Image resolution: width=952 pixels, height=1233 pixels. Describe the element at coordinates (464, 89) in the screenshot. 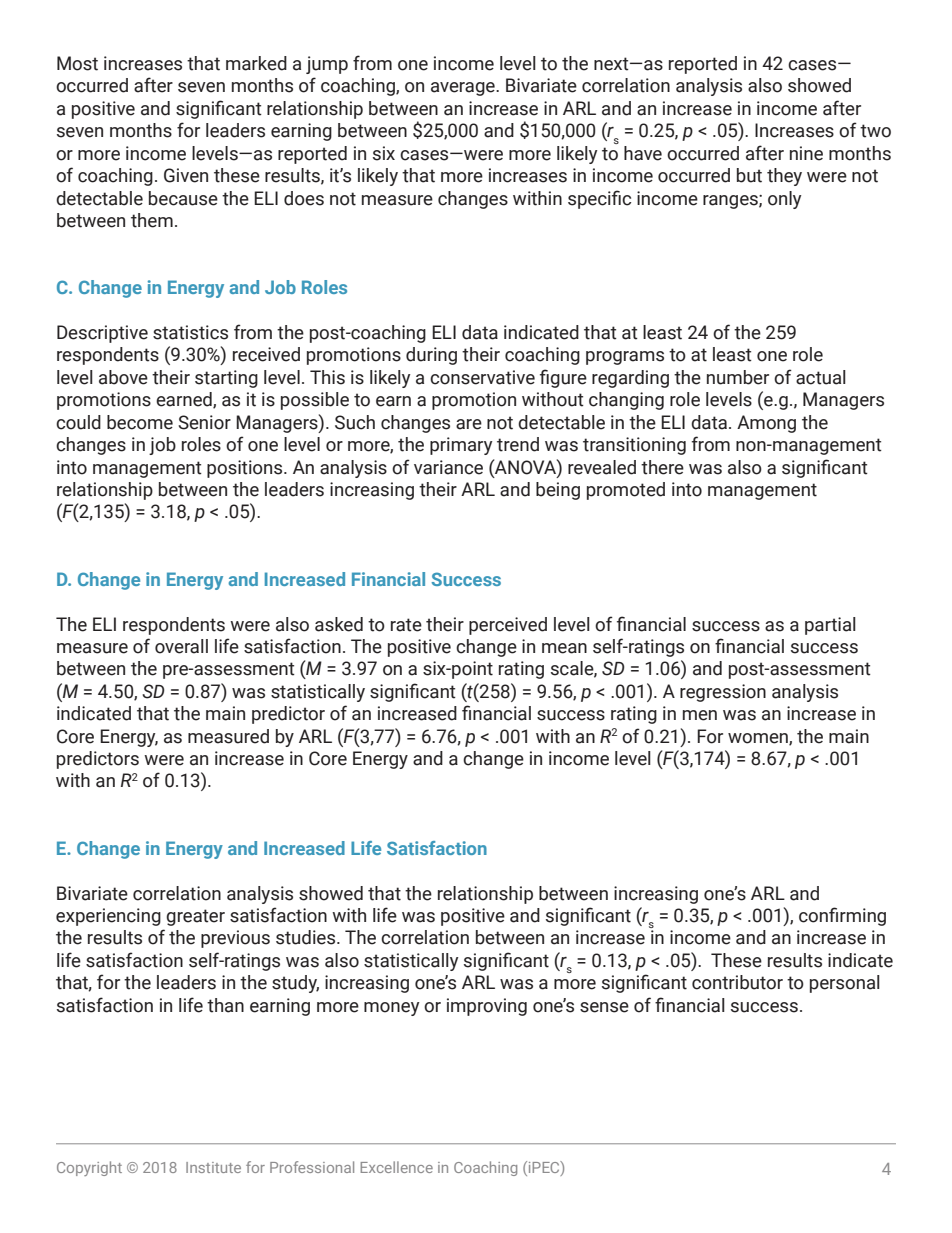

I see `average` at that location.
